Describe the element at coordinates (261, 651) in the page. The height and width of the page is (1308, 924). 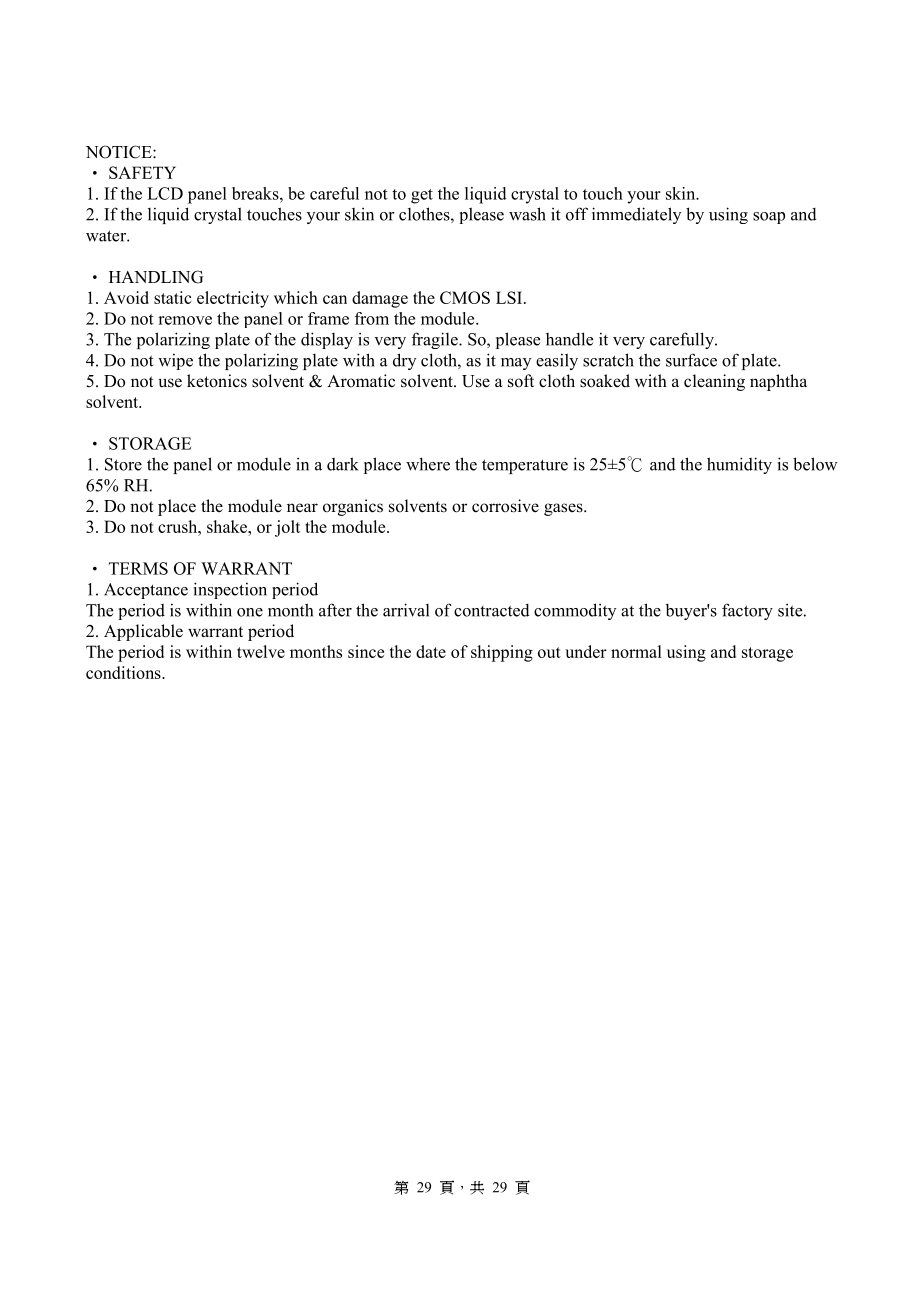
I see `twelve` at that location.
